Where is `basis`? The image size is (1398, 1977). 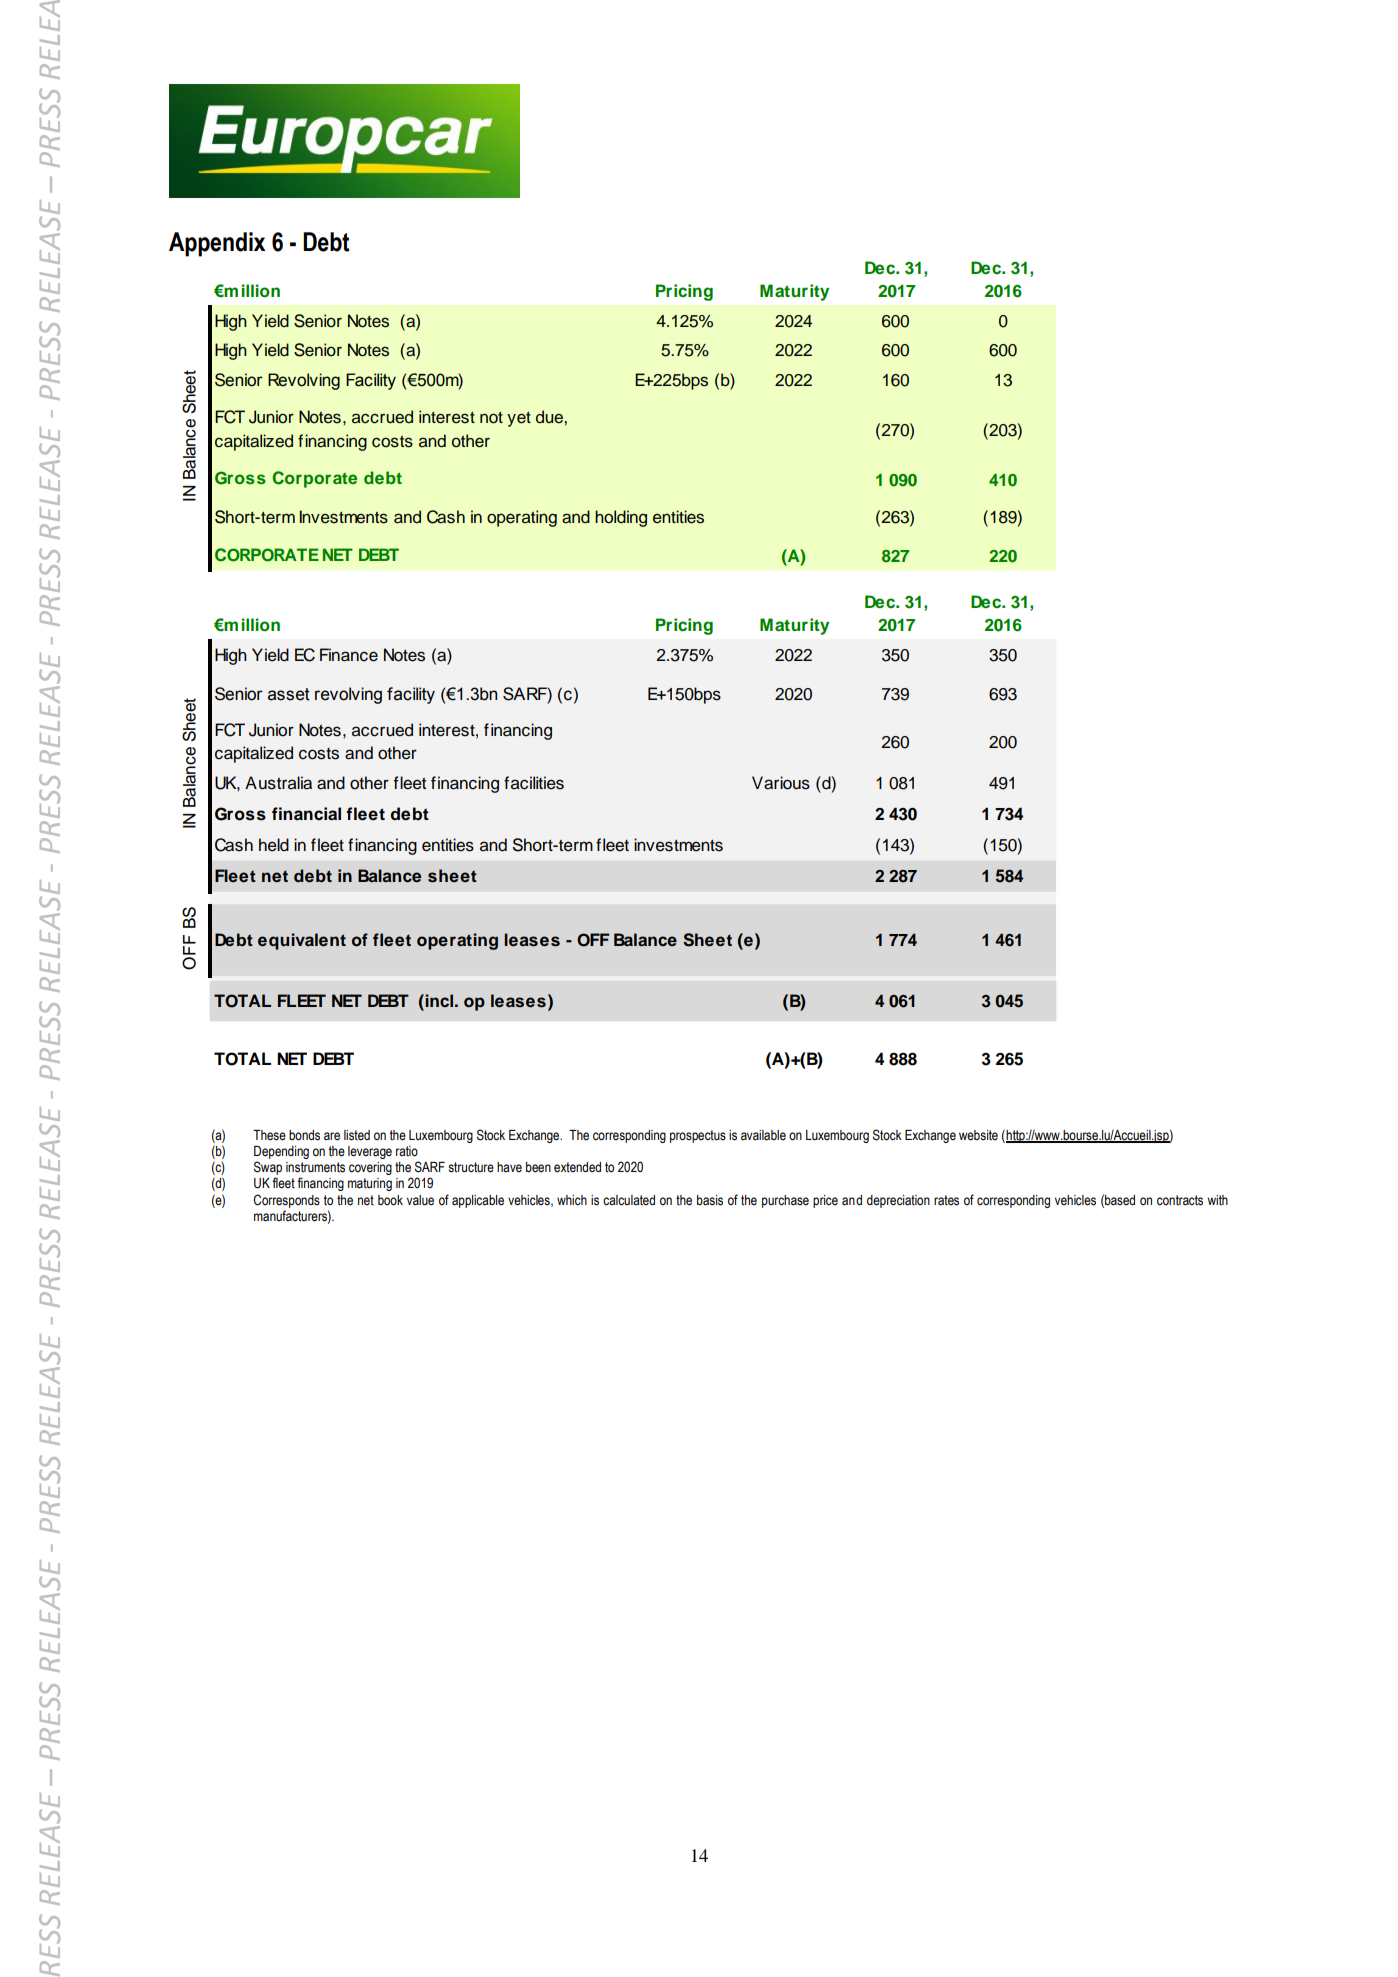 basis is located at coordinates (710, 1200).
